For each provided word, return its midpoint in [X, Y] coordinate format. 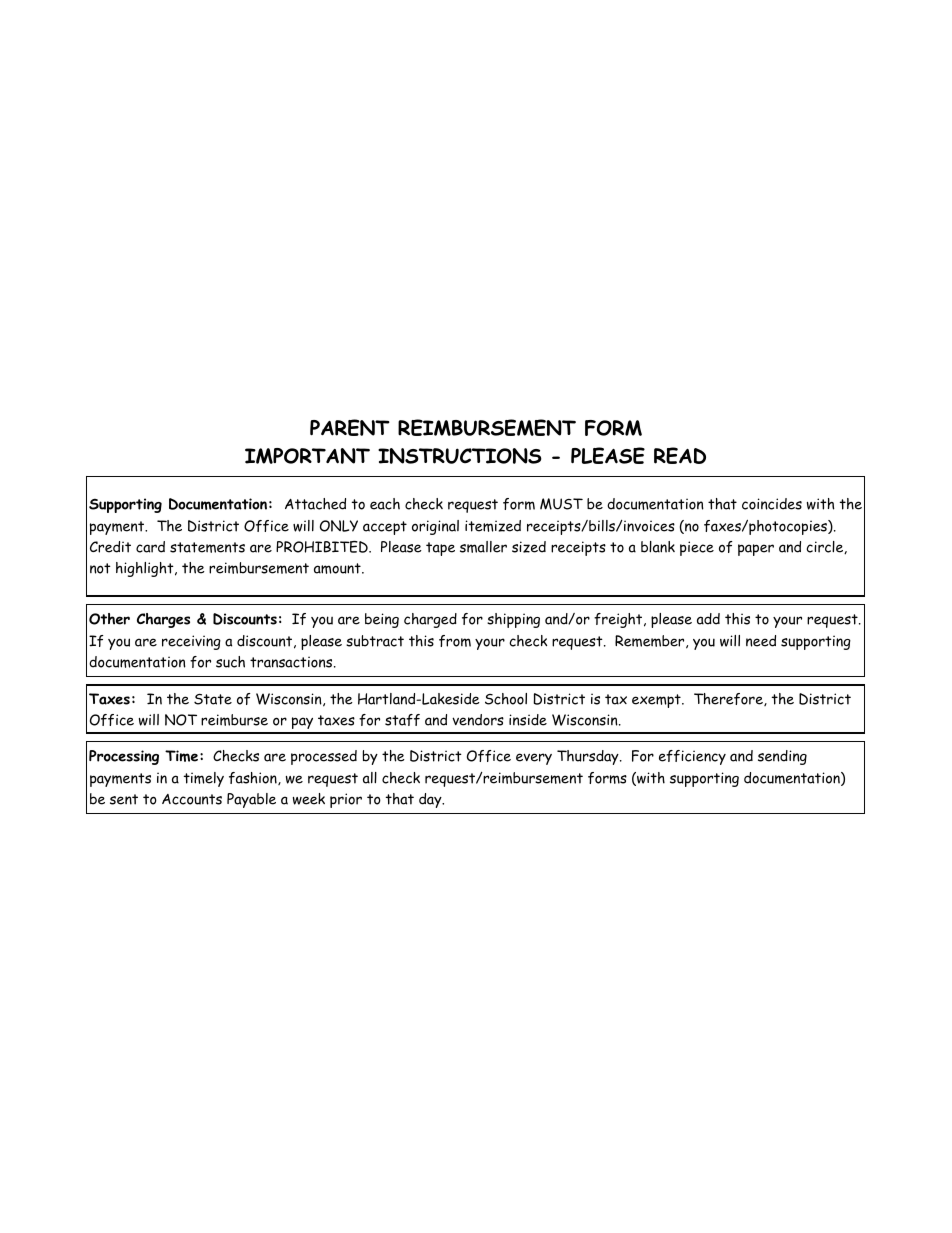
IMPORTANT [307, 456]
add [708, 619]
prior [346, 800]
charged [430, 620]
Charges [163, 620]
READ [680, 455]
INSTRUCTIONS [460, 456]
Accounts [192, 799]
